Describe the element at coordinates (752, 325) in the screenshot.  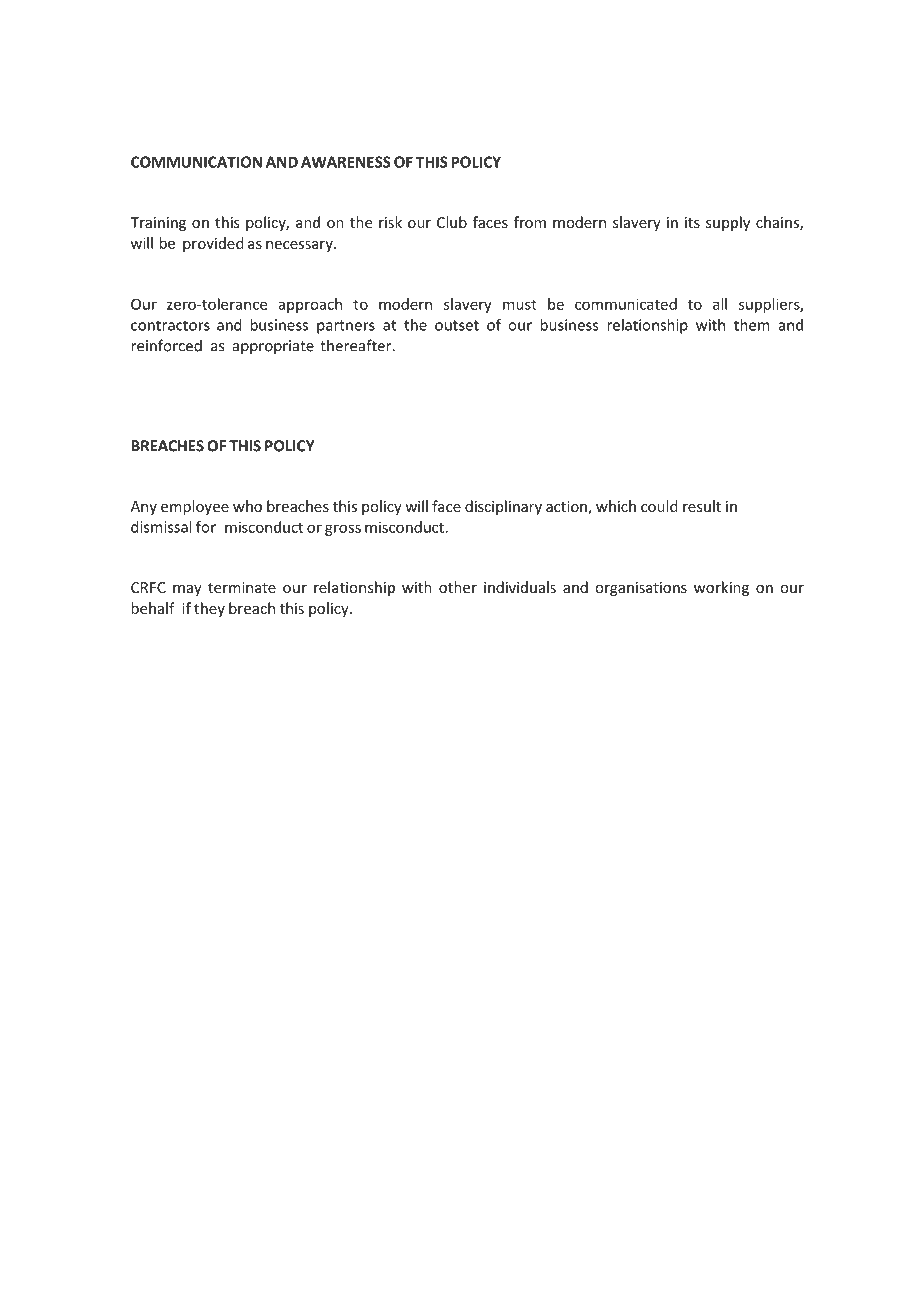
I see `them` at that location.
